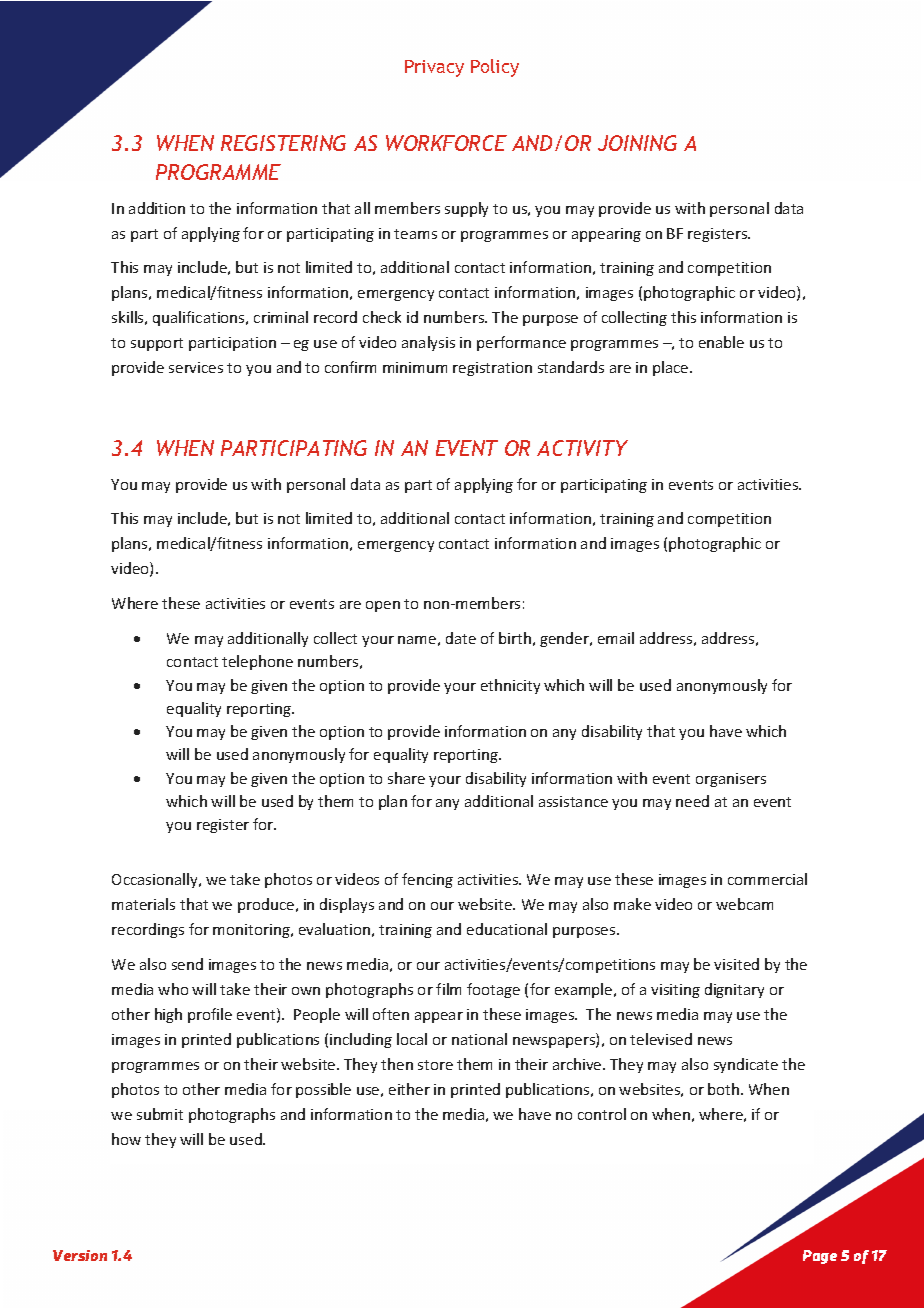 This image has width=924, height=1308. I want to click on Privacy, so click(434, 68).
